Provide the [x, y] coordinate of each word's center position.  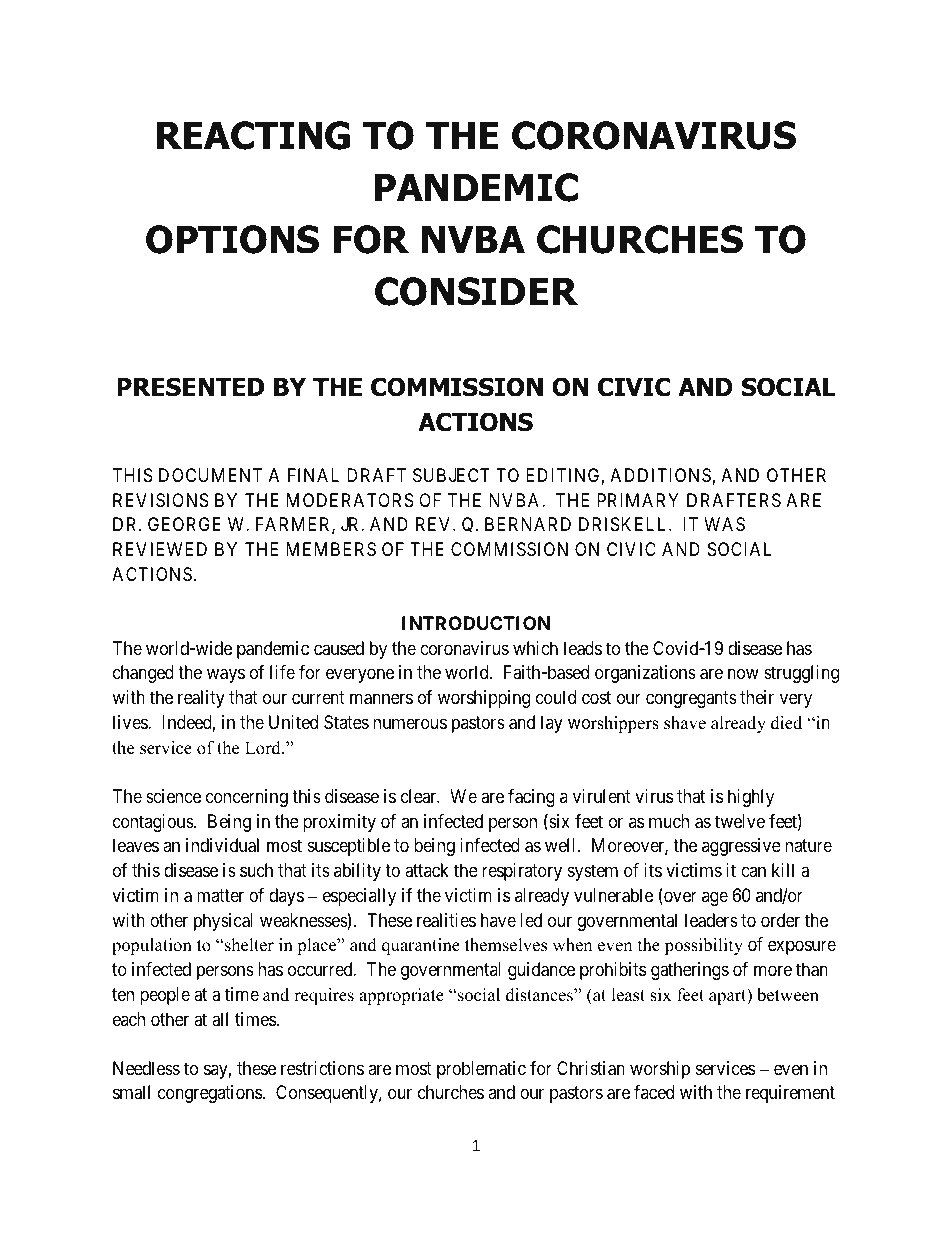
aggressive [741, 847]
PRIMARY [638, 500]
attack [427, 870]
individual [222, 845]
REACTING [253, 135]
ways [226, 676]
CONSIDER [476, 291]
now [743, 674]
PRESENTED [191, 387]
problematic [481, 1070]
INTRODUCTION [476, 623]
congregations [210, 1094]
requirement [790, 1094]
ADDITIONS [660, 475]
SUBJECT [451, 475]
